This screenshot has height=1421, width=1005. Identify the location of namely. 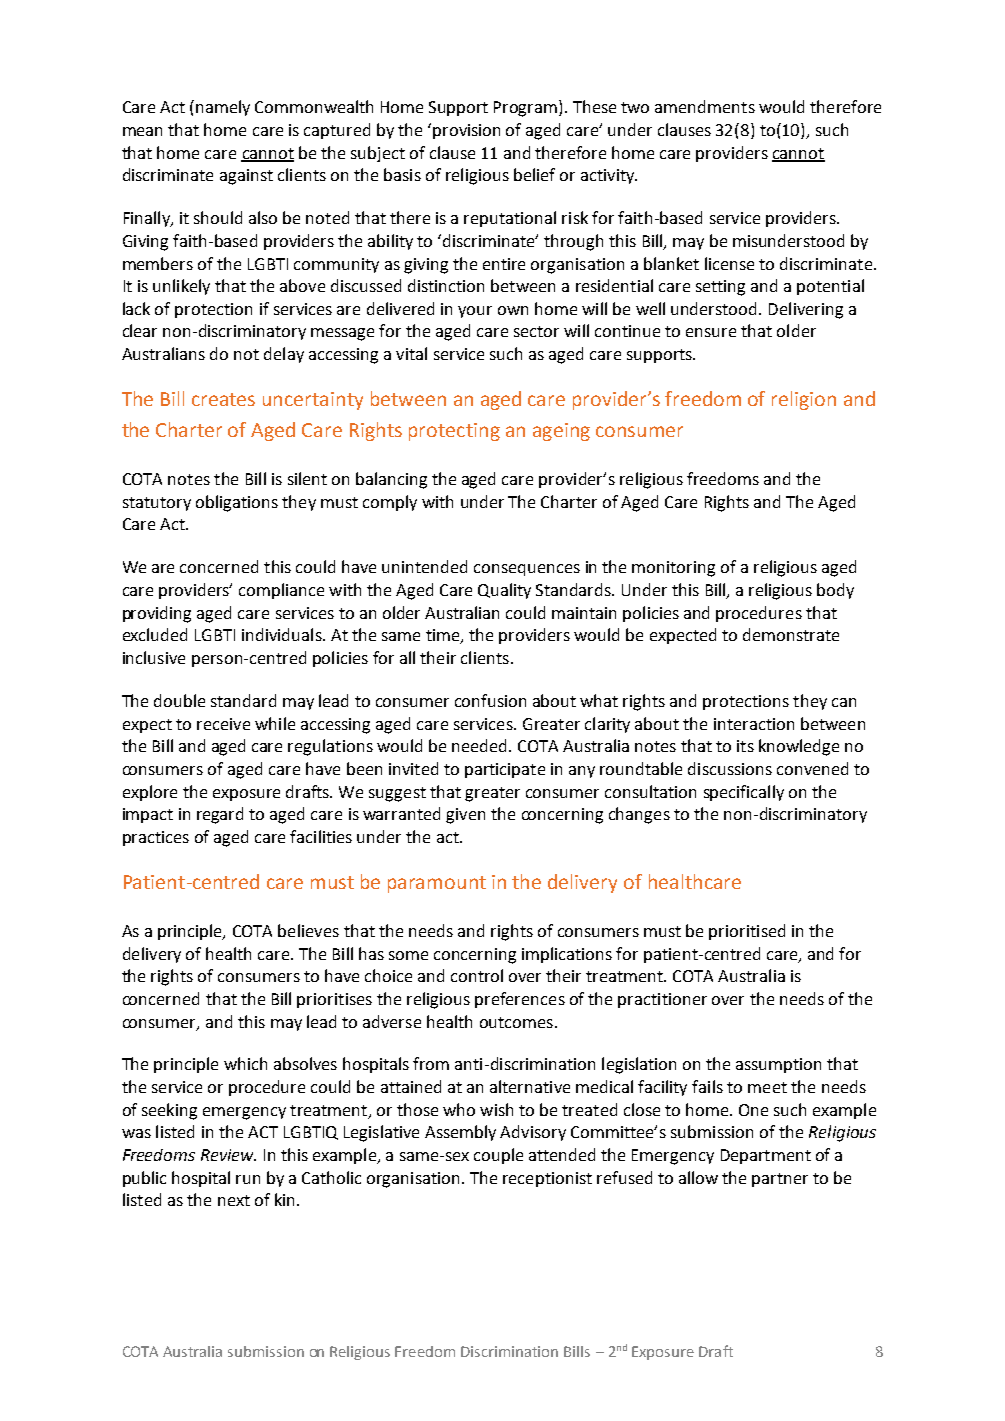
(223, 108).
